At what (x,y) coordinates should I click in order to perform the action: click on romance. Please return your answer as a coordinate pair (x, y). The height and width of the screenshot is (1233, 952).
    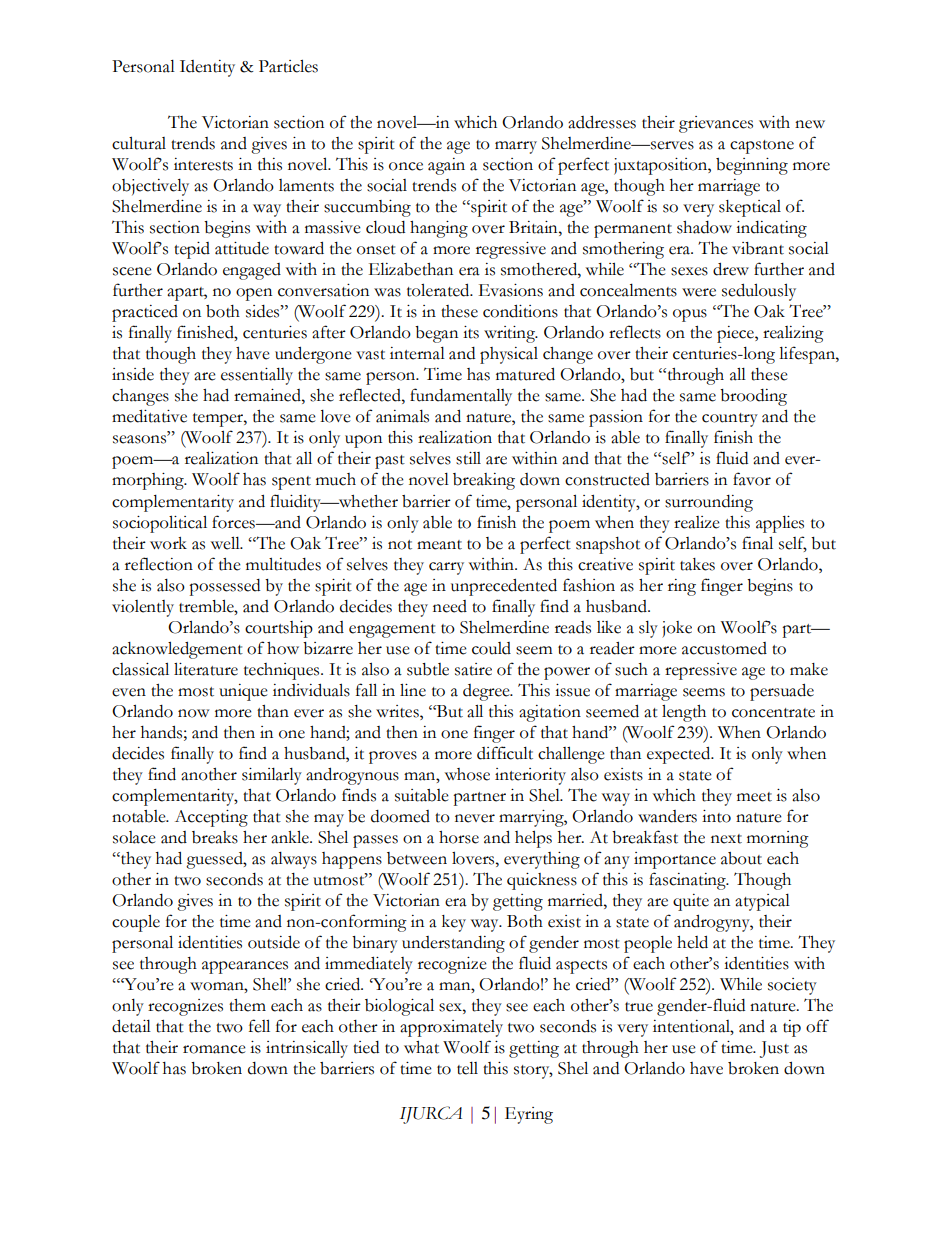
    Looking at the image, I should click on (214, 1049).
